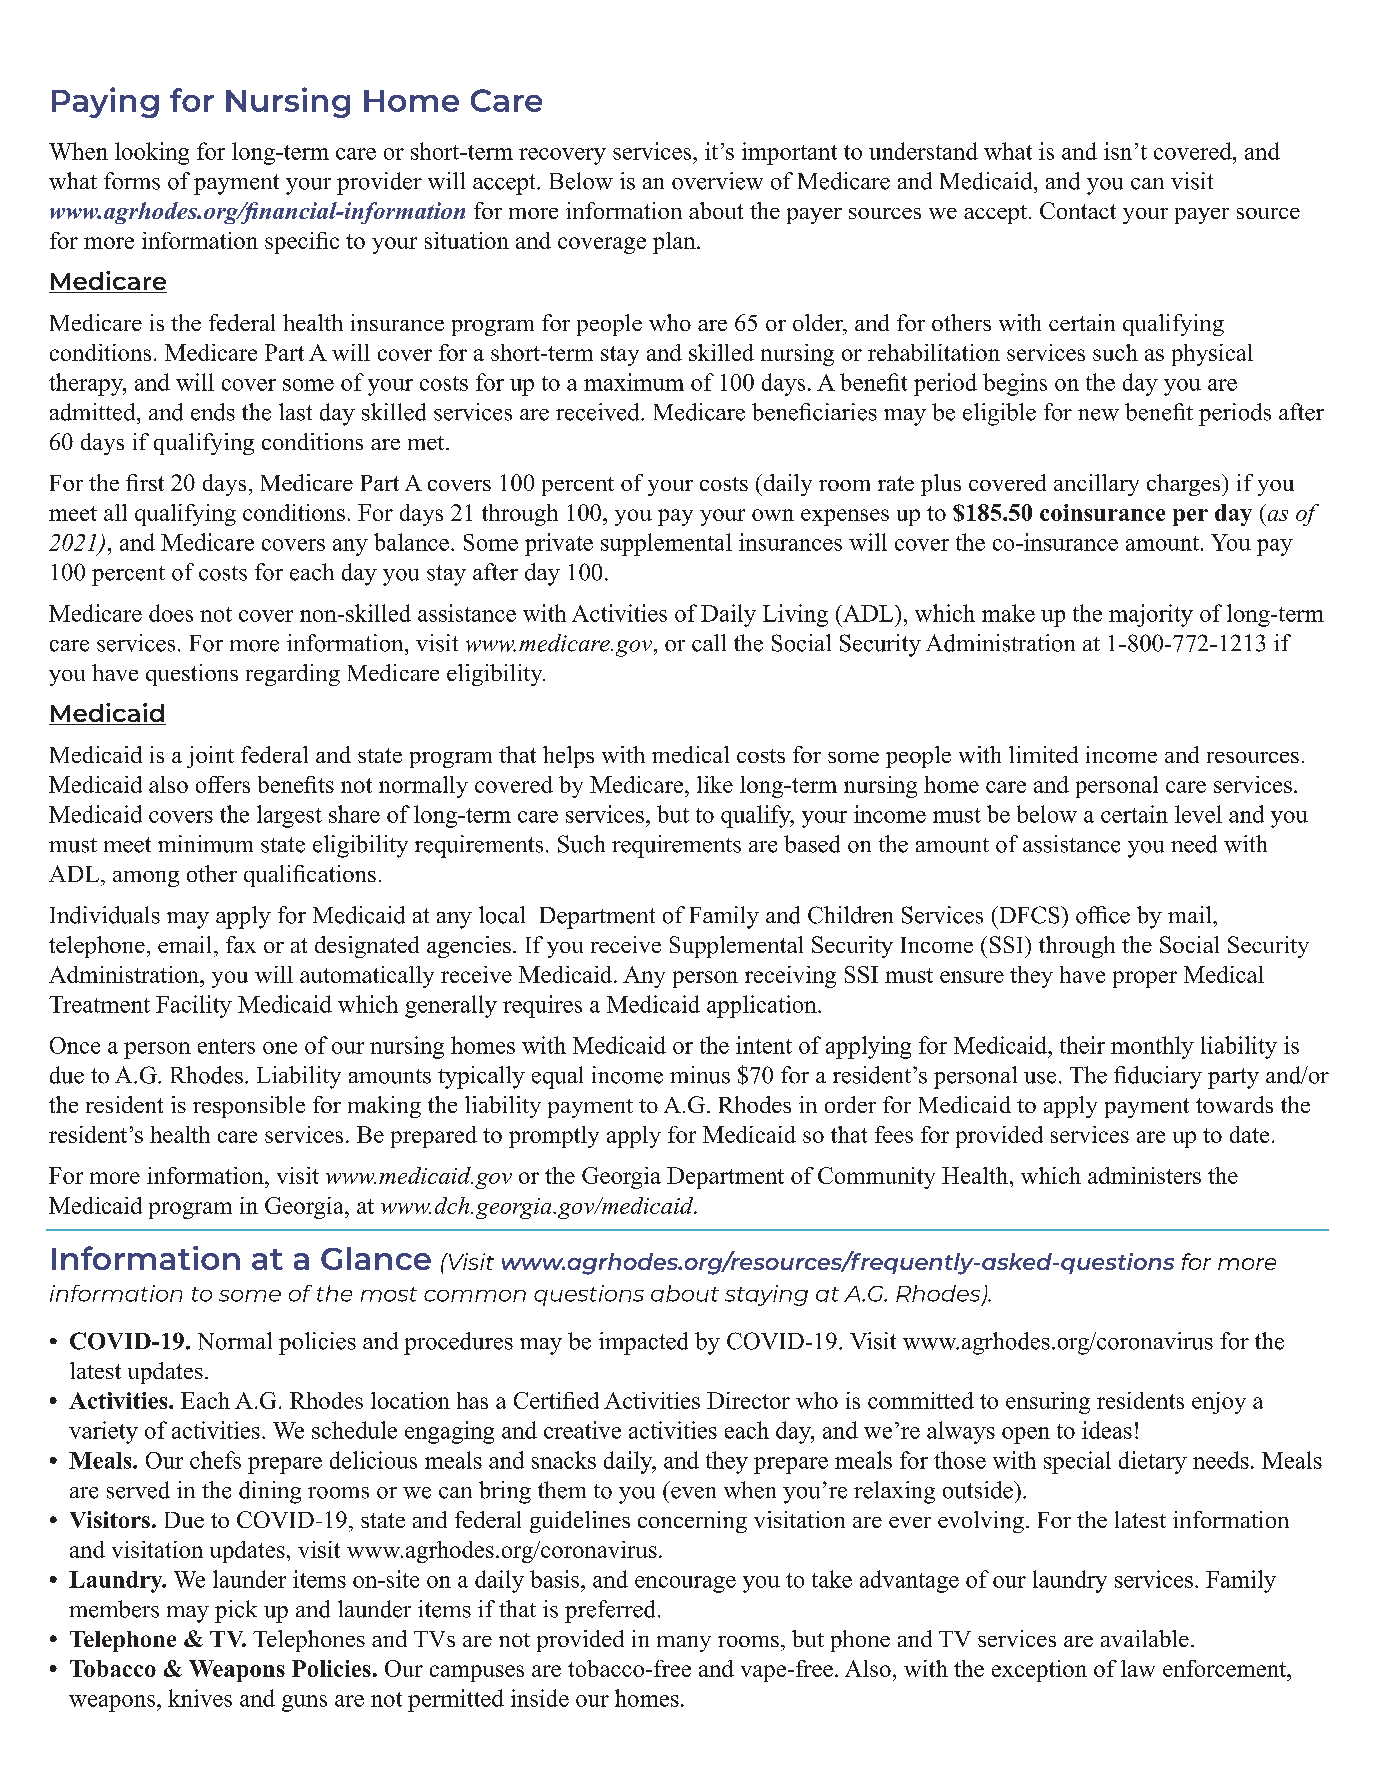 The height and width of the page is (1786, 1380). Describe the element at coordinates (1138, 1668) in the page. I see `law` at that location.
